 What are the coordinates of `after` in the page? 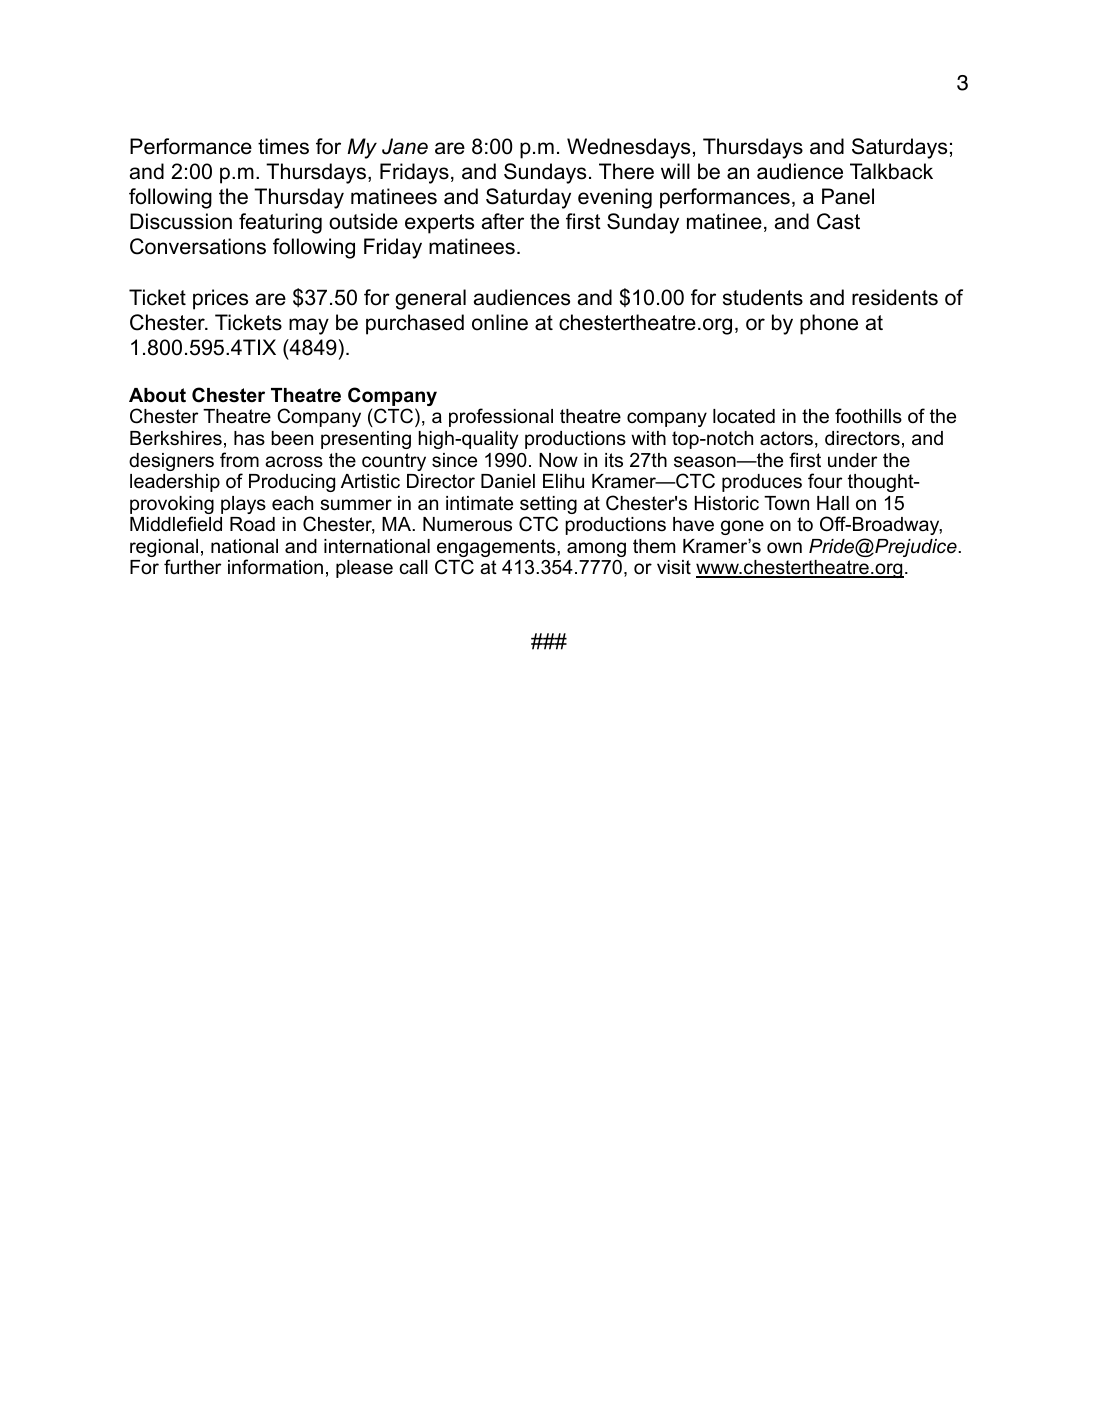 It's located at (503, 221).
